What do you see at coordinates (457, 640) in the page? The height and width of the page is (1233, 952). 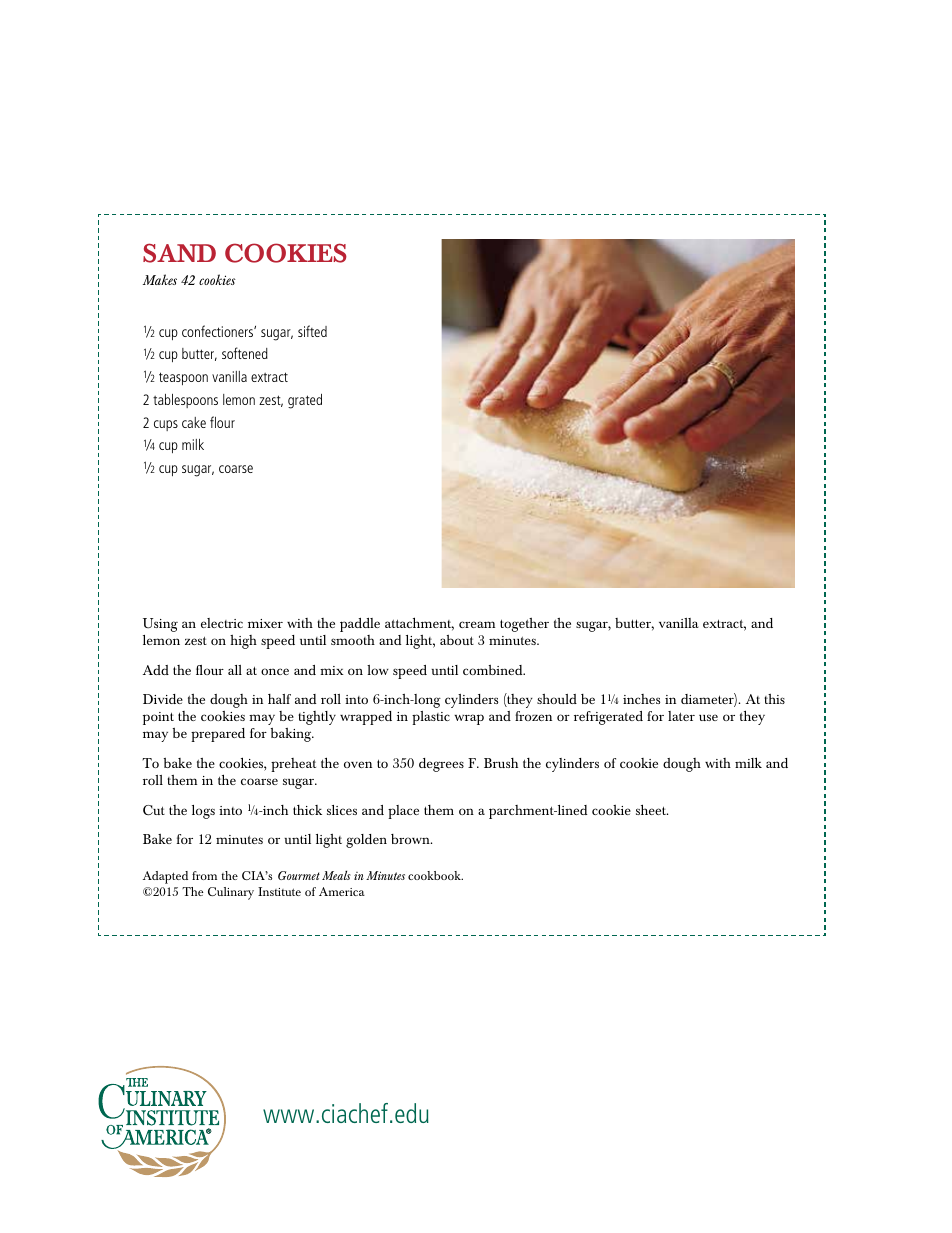 I see `about` at bounding box center [457, 640].
